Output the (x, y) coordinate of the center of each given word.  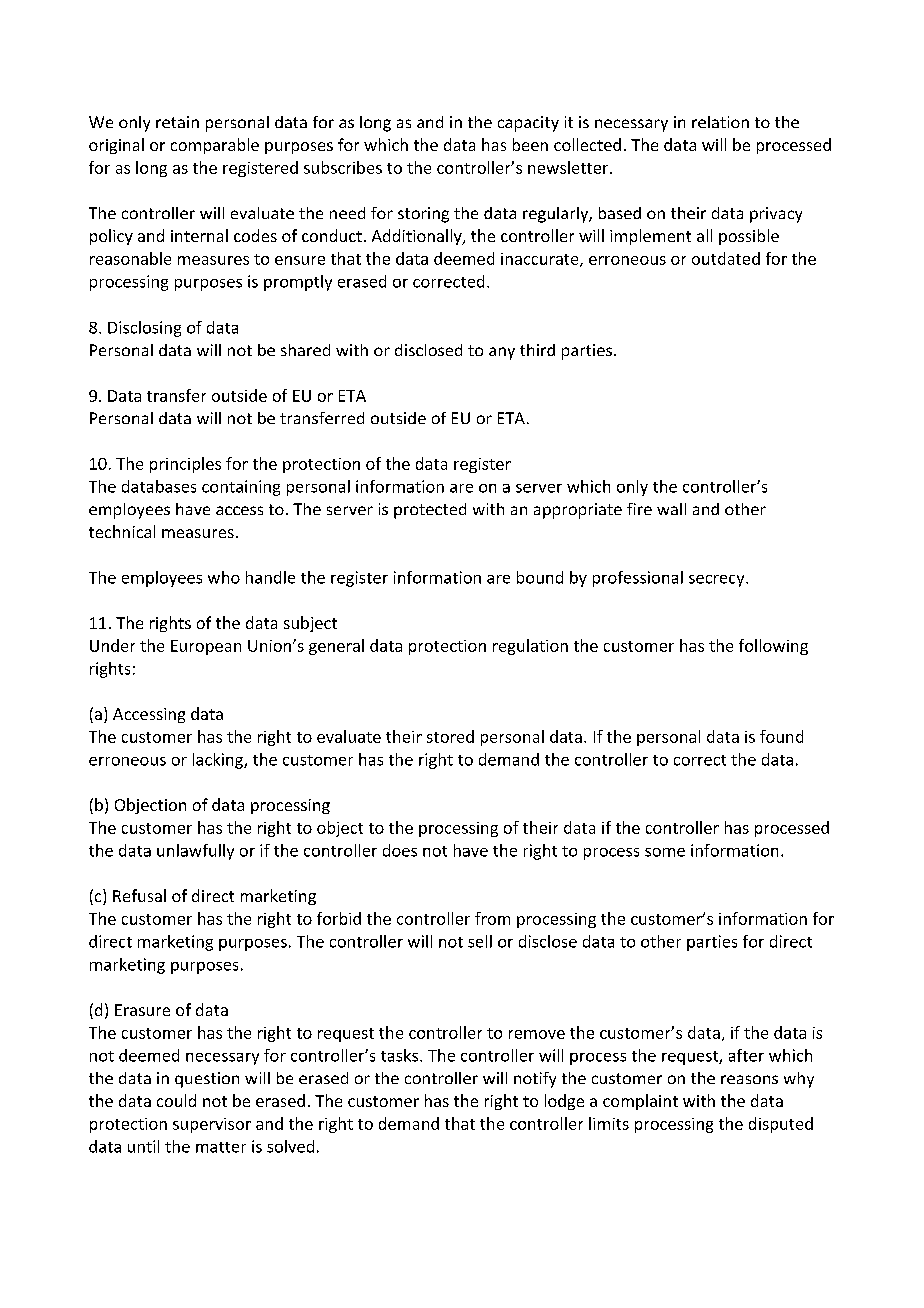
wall (671, 509)
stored (450, 736)
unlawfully (195, 852)
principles (185, 465)
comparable (215, 146)
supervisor (212, 1125)
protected (430, 511)
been (530, 144)
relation (720, 122)
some (665, 852)
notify (535, 1080)
